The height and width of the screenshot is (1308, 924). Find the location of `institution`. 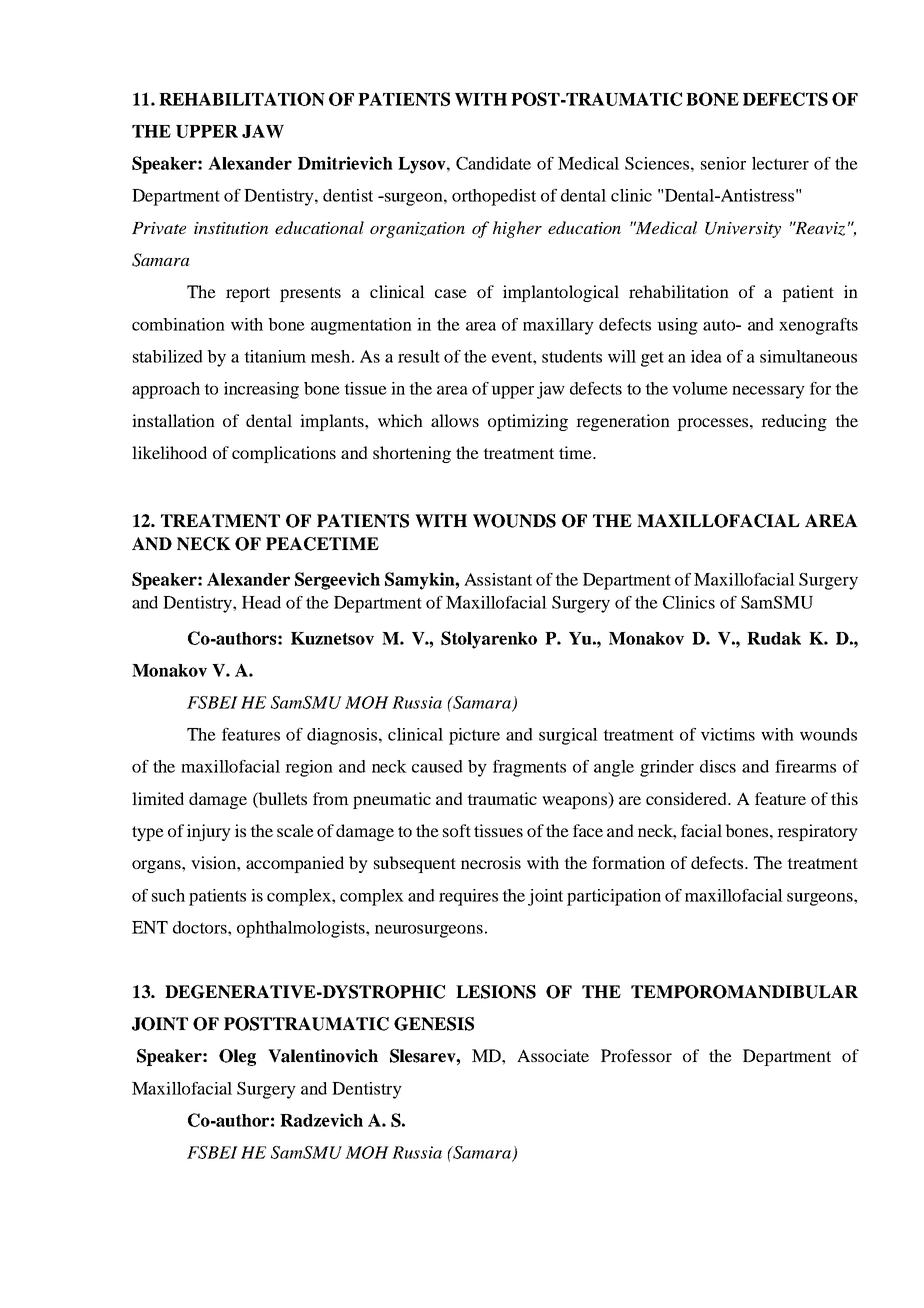

institution is located at coordinates (231, 228).
